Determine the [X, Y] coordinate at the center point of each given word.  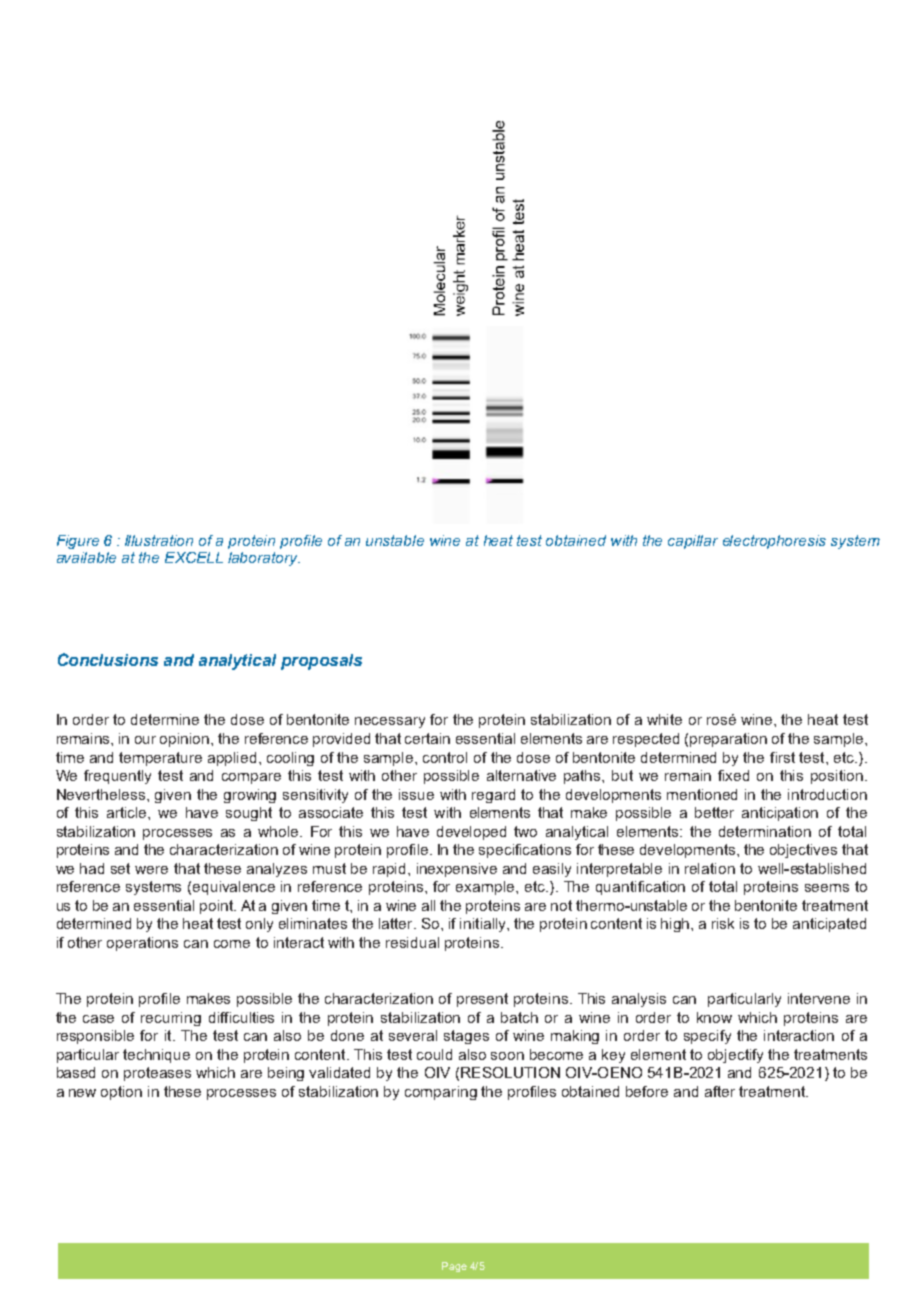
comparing [441, 1093]
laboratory [264, 559]
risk [723, 923]
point [217, 907]
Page [454, 1267]
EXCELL [194, 557]
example [486, 888]
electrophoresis [774, 542]
